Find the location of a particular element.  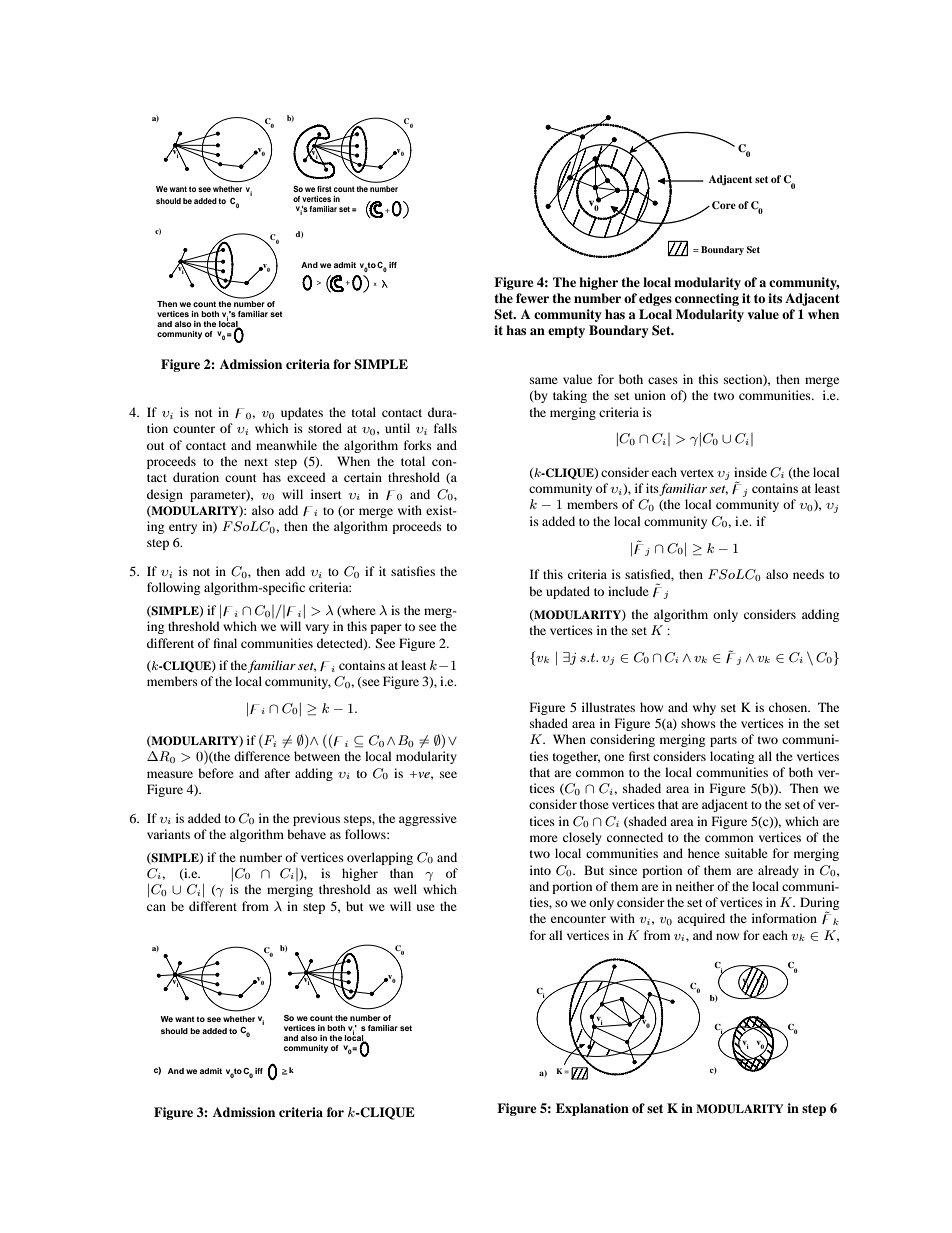

empty is located at coordinates (566, 332).
